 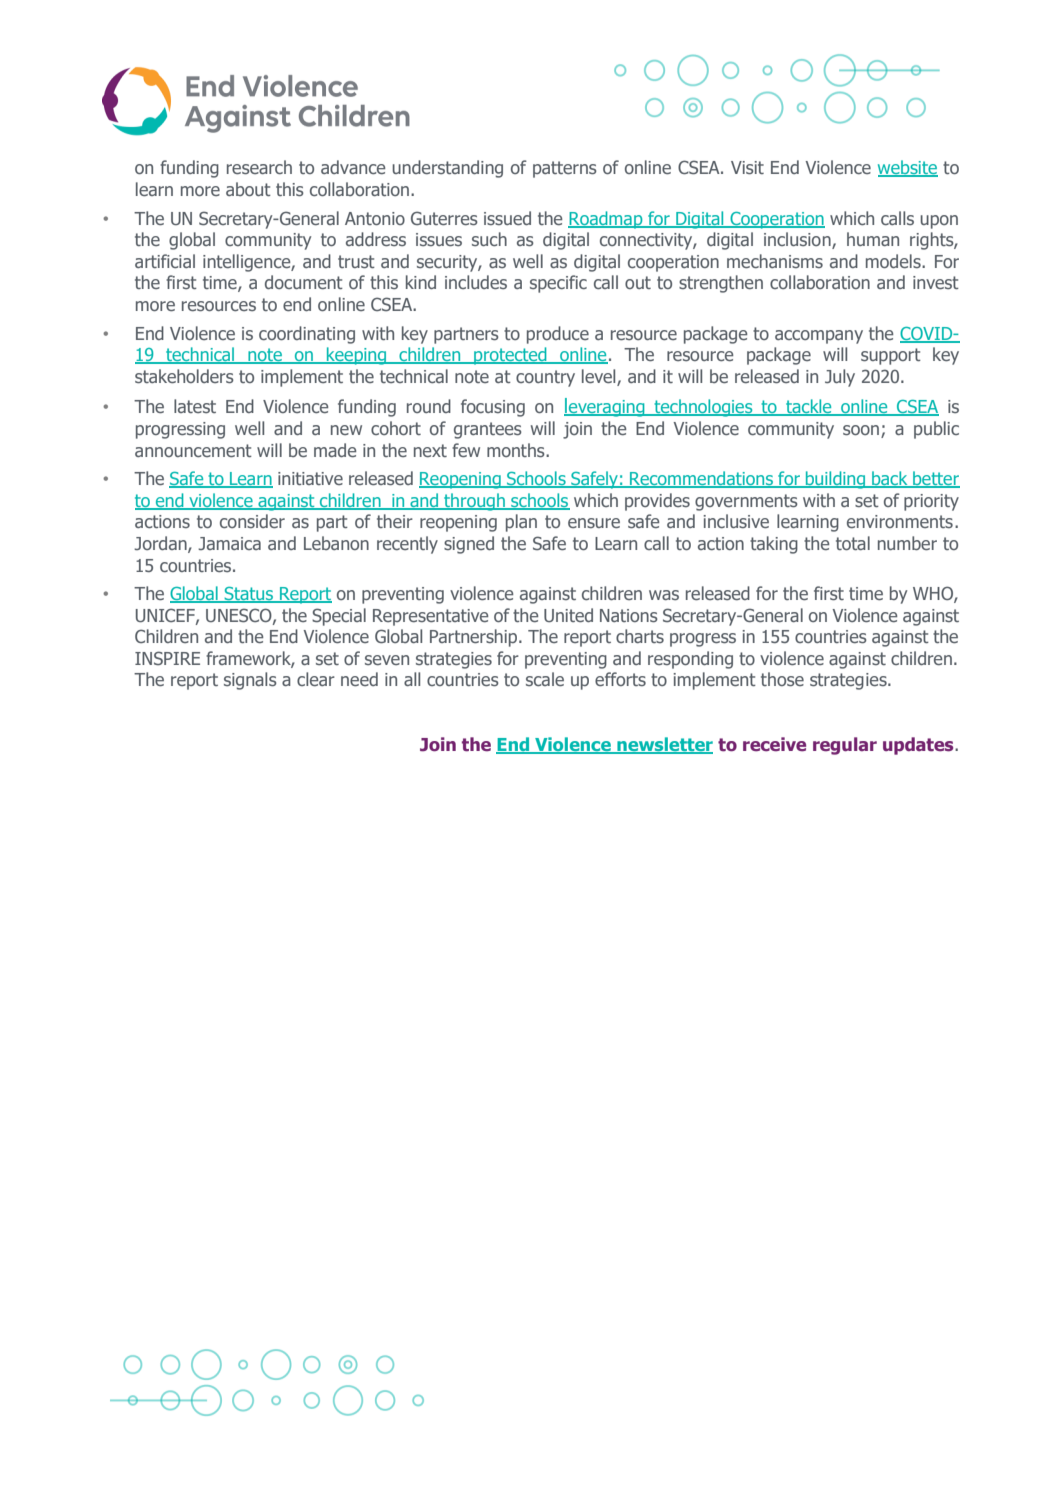 I want to click on signals, so click(x=250, y=681).
